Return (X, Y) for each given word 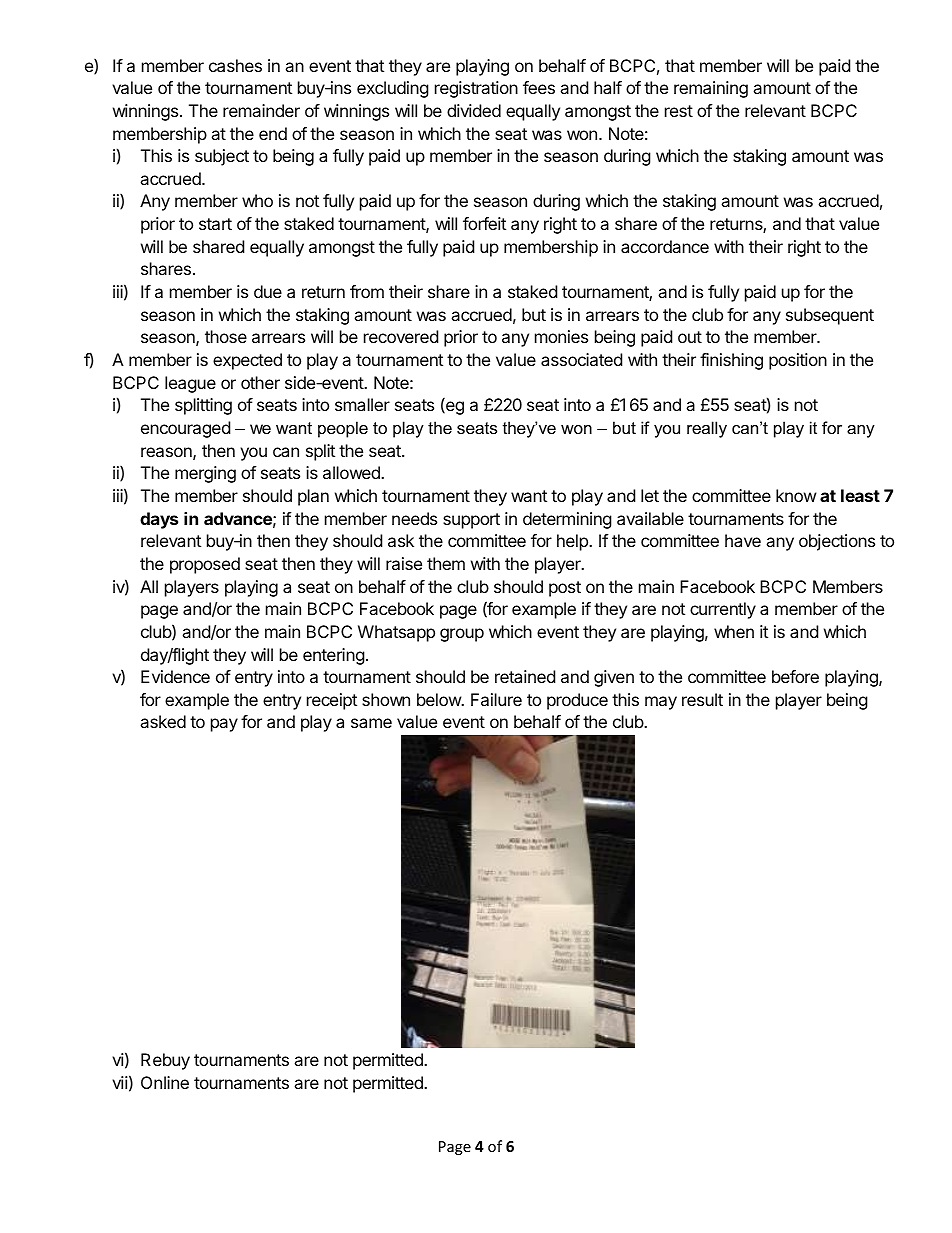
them (446, 563)
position (798, 361)
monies (561, 336)
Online (165, 1082)
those (226, 336)
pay (224, 725)
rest (679, 111)
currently (723, 610)
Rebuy (165, 1061)
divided (474, 110)
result (702, 699)
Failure (496, 699)
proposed (205, 565)
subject (222, 157)
